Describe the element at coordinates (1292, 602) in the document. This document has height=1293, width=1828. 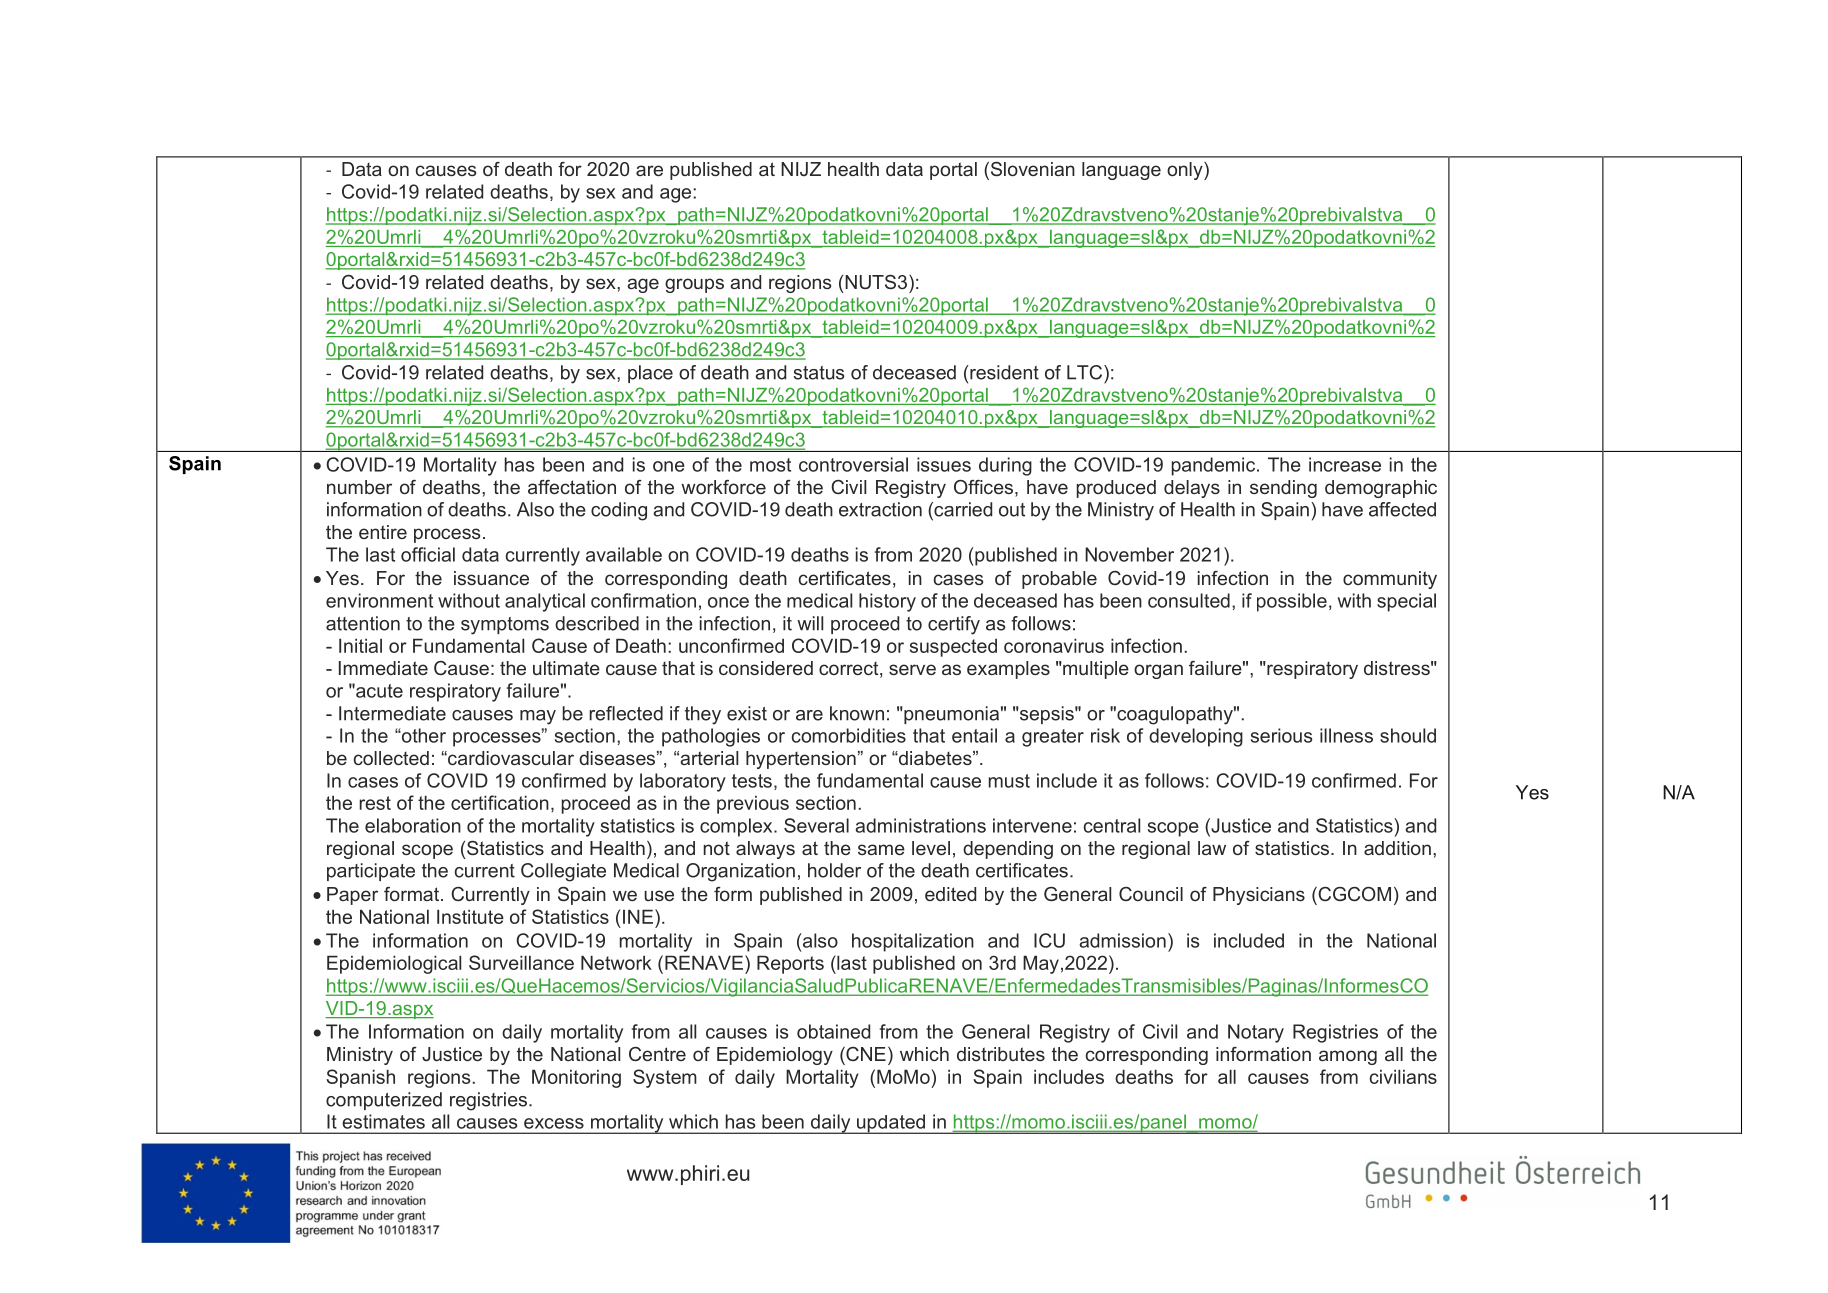
I see `possible` at that location.
